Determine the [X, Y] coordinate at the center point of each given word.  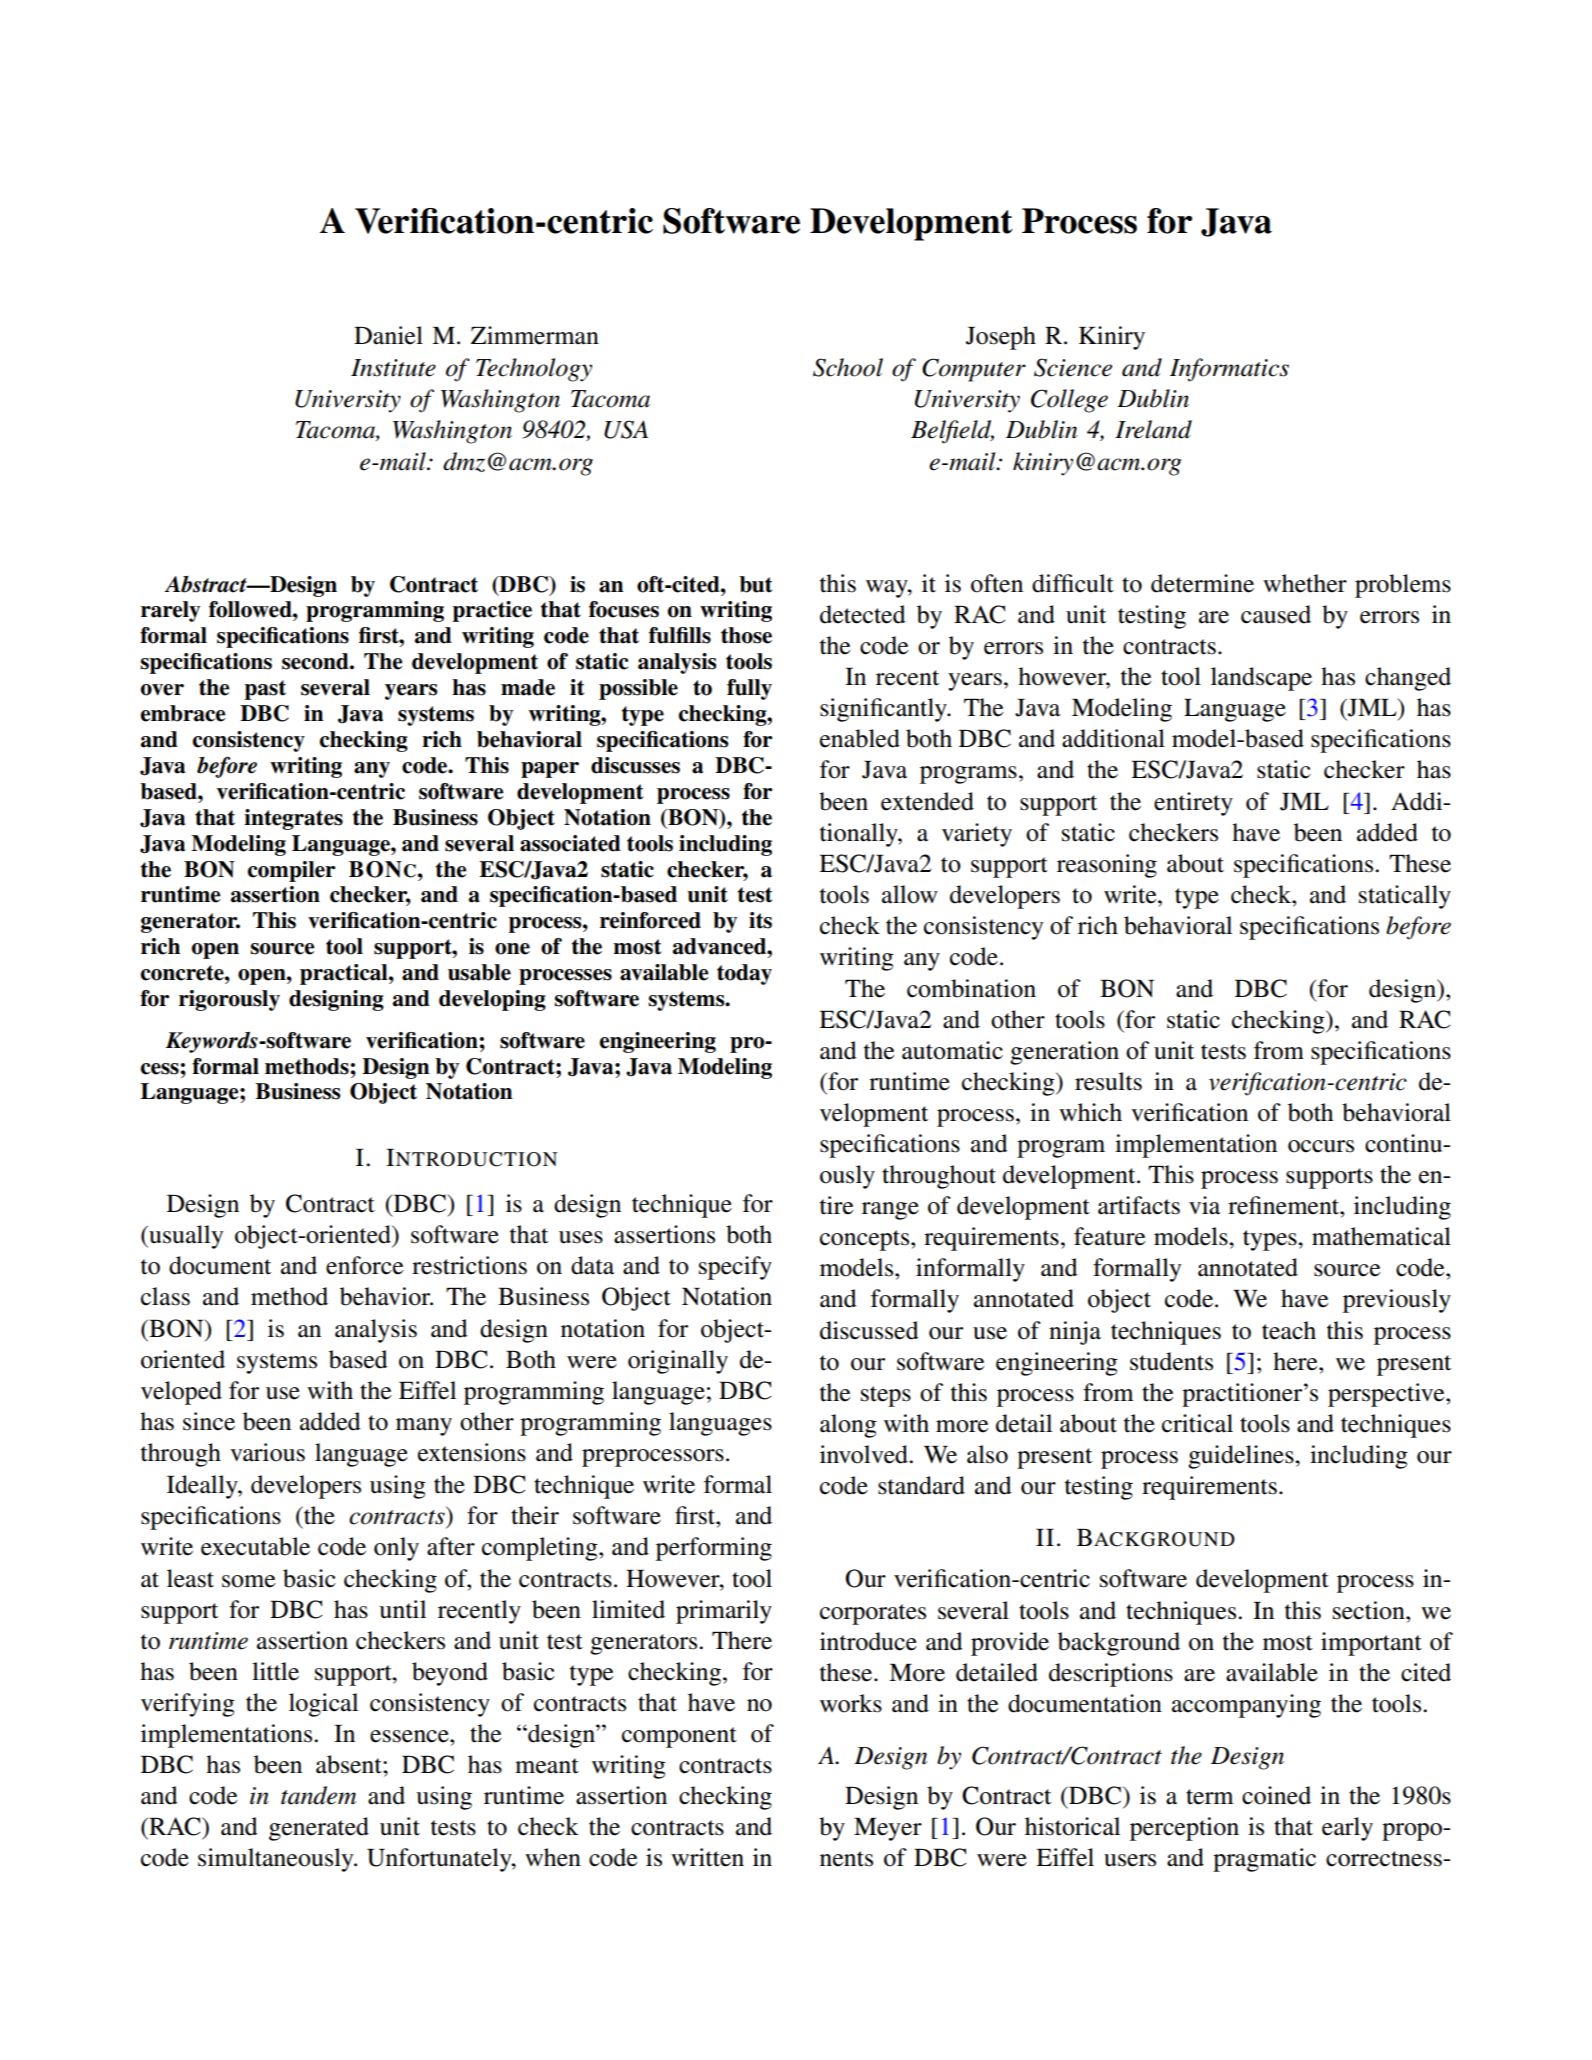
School [848, 367]
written [707, 1857]
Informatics [1229, 370]
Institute [393, 368]
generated [319, 1829]
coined [1276, 1795]
